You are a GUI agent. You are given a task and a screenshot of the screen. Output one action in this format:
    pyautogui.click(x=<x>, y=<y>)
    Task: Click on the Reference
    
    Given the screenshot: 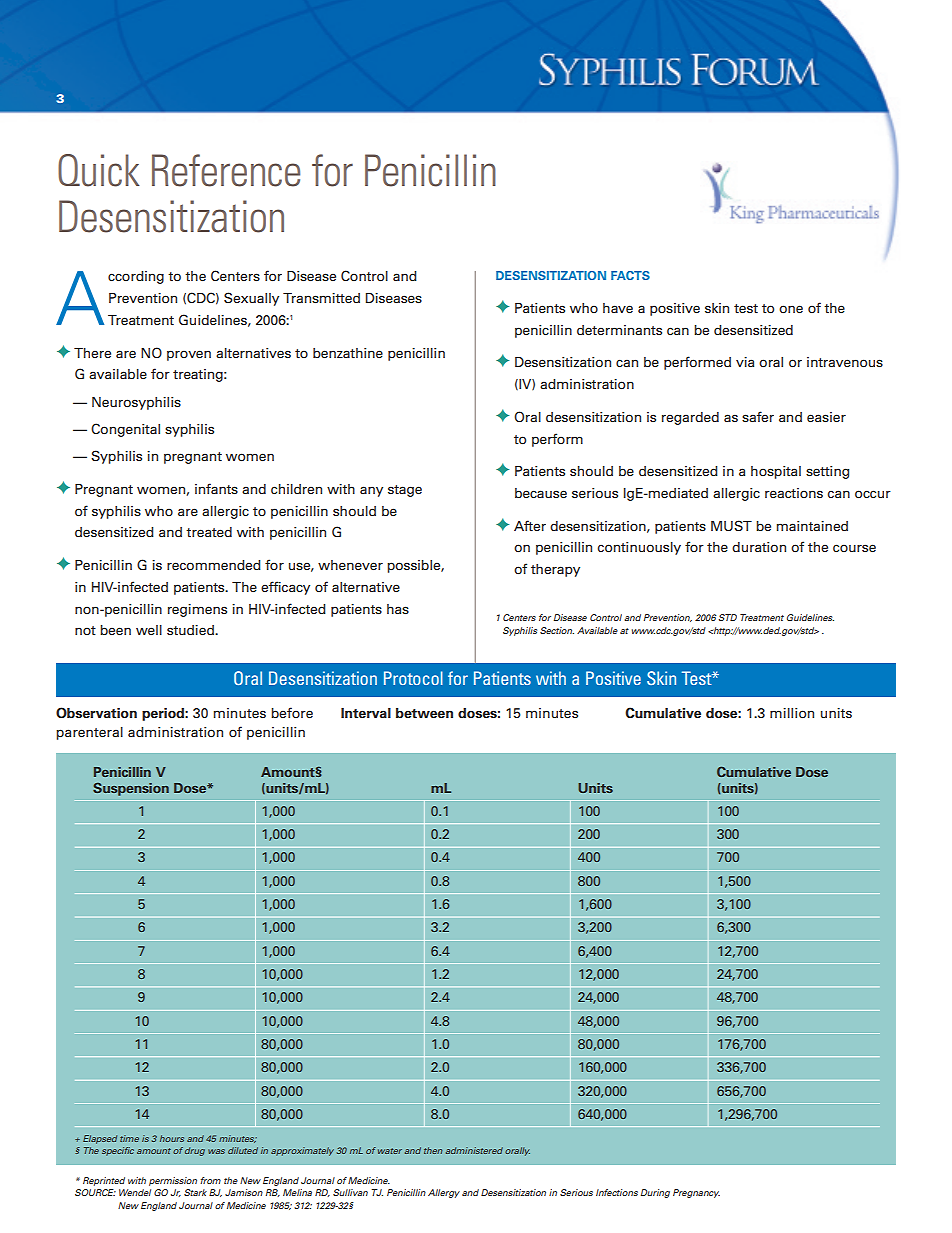 What is the action you would take?
    pyautogui.click(x=226, y=170)
